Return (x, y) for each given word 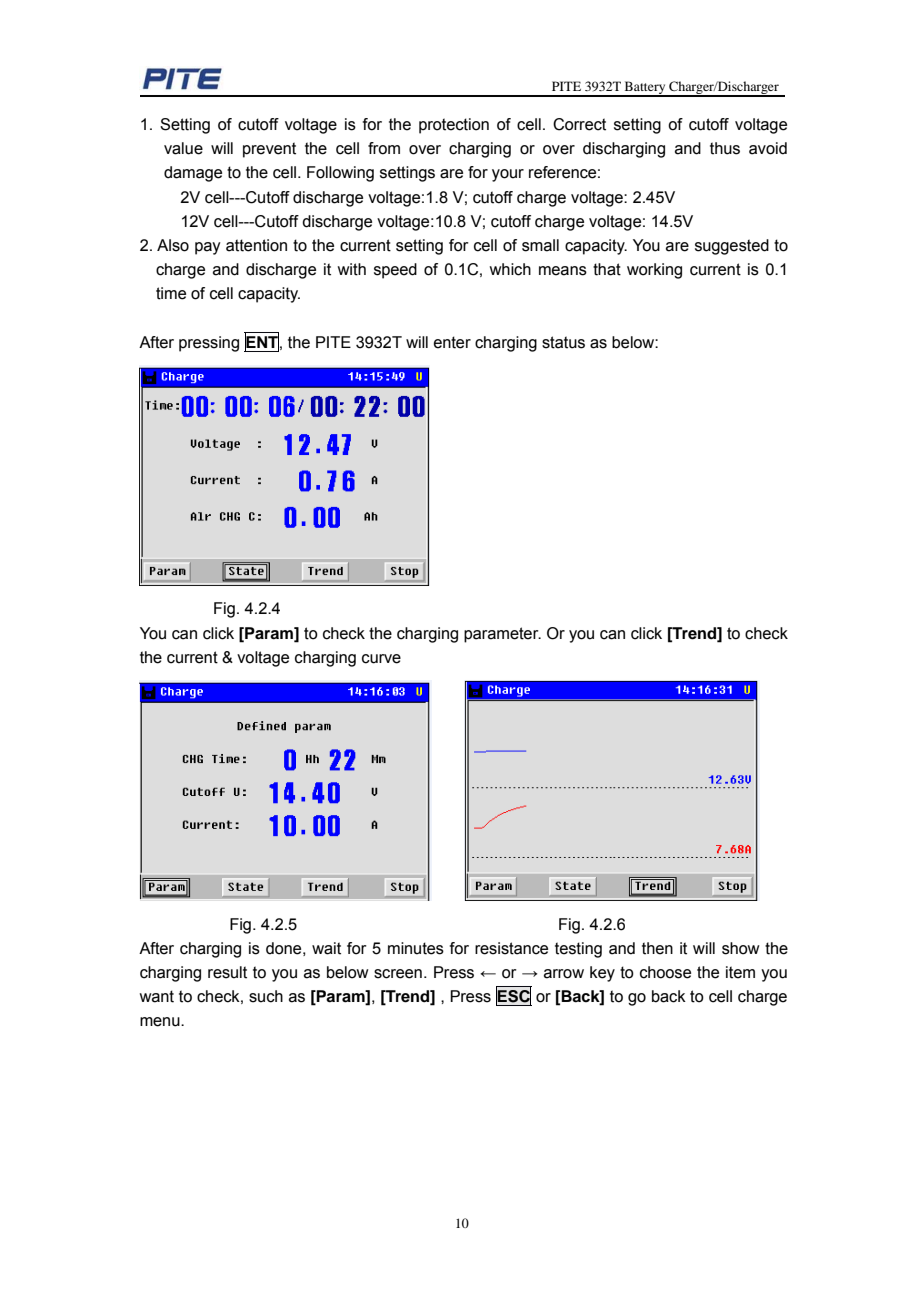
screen (398, 974)
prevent (269, 150)
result (227, 972)
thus (725, 148)
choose (665, 972)
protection (454, 126)
